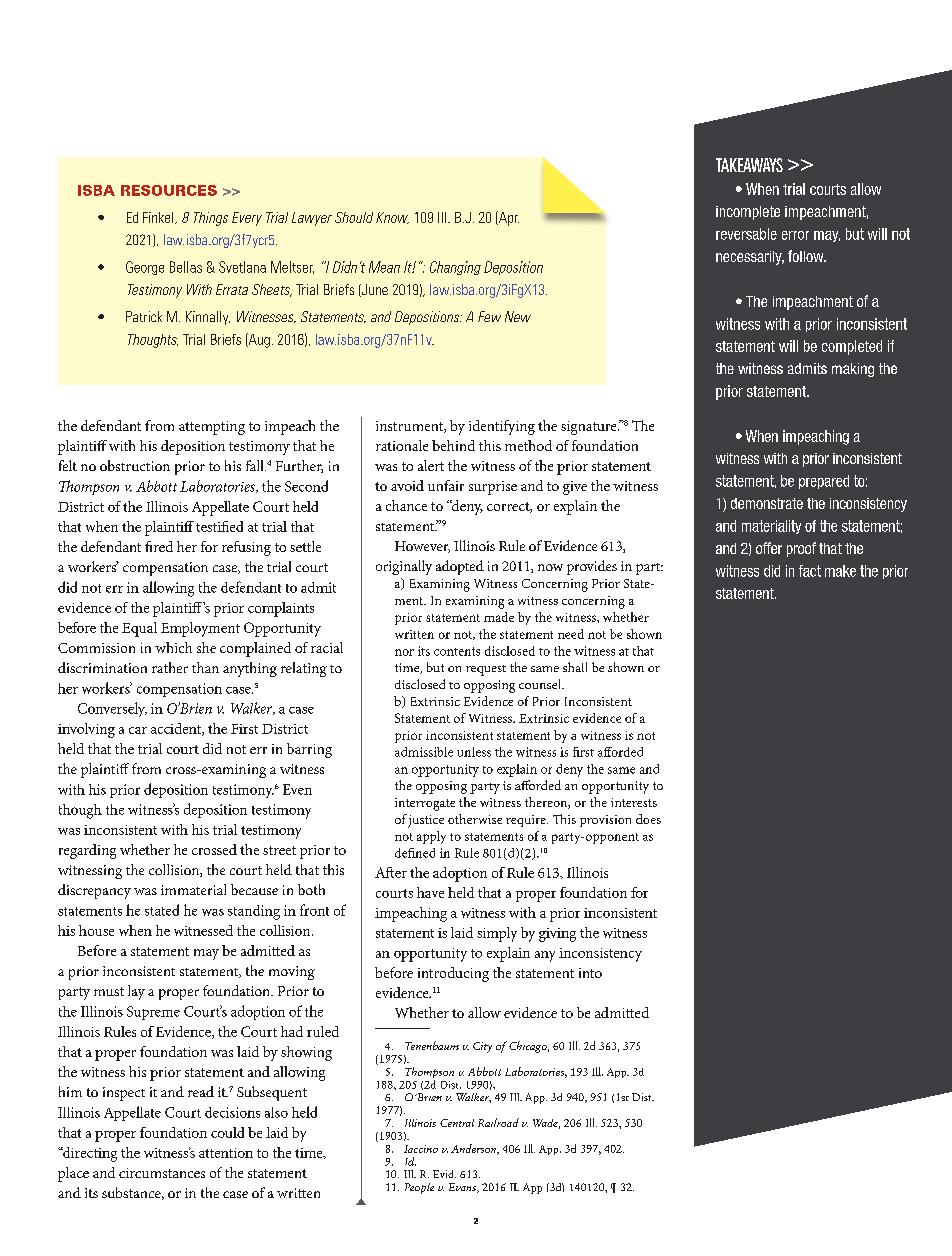  Describe the element at coordinates (392, 218) in the document. I see `Know` at that location.
